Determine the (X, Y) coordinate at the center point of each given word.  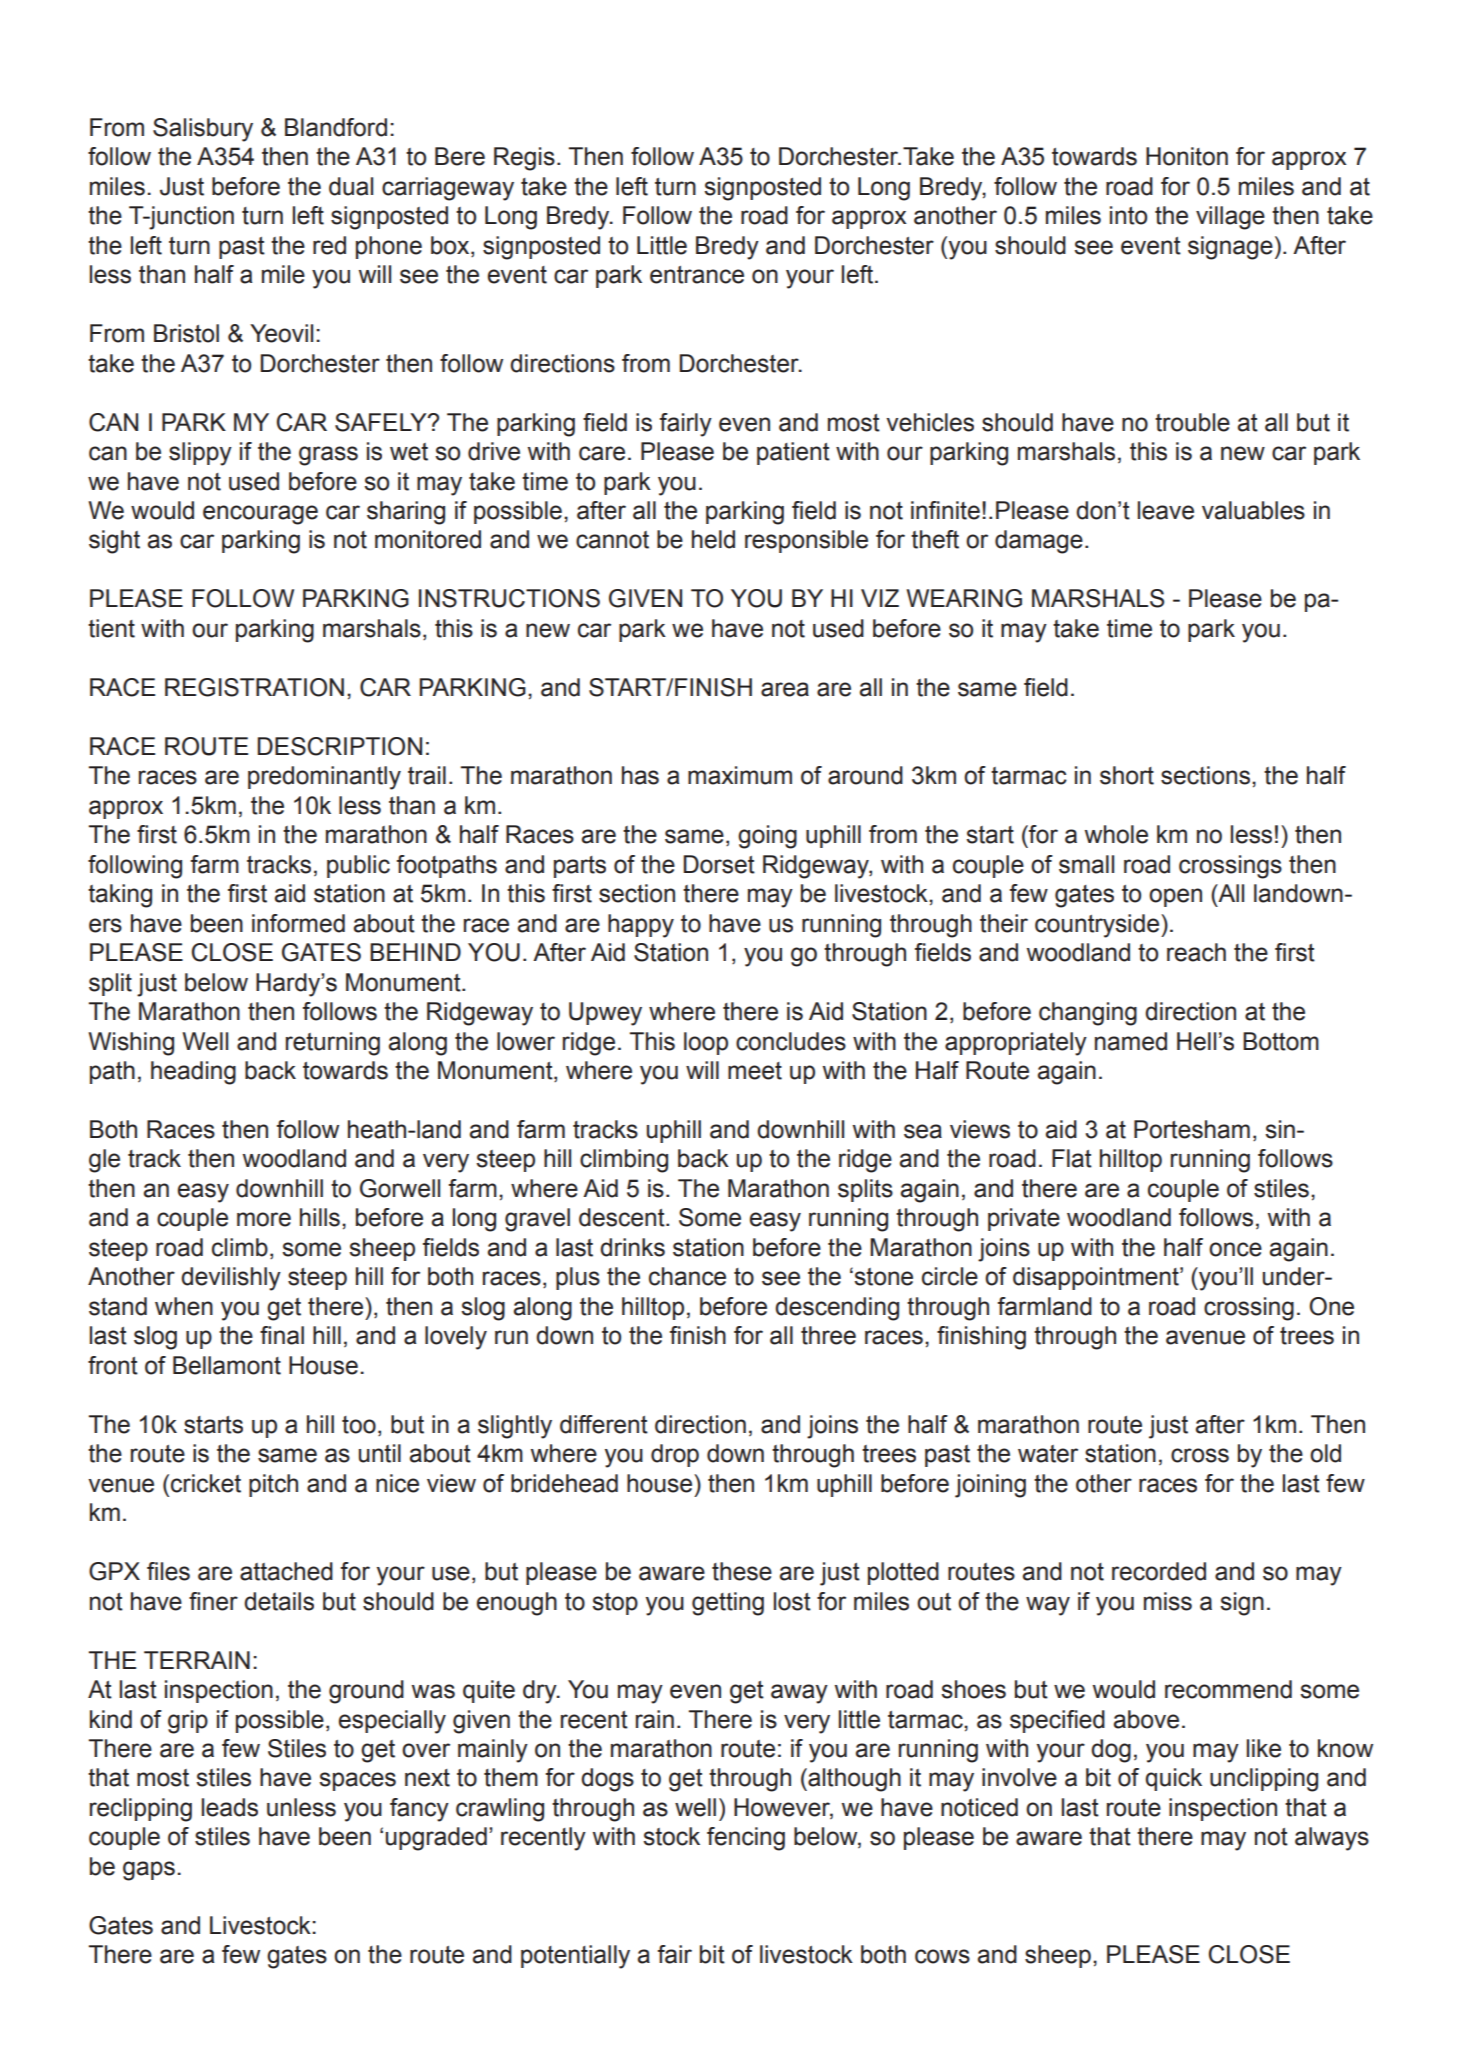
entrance (697, 275)
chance (687, 1276)
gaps (149, 1871)
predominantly (324, 778)
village (1230, 218)
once (1235, 1249)
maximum (740, 775)
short (1127, 775)
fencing (746, 1839)
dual (351, 186)
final (282, 1335)
